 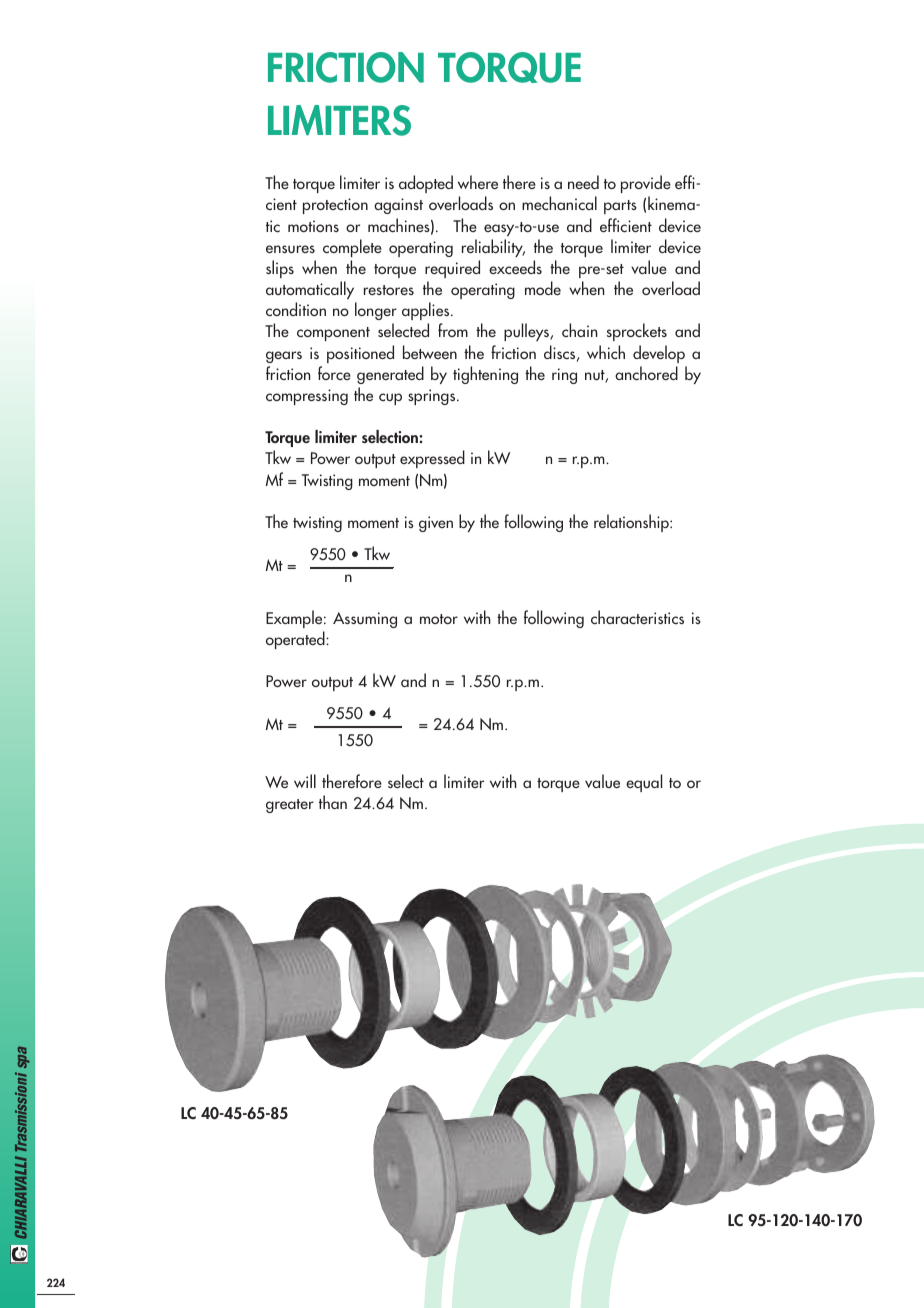 What do you see at coordinates (333, 802) in the document?
I see `than` at bounding box center [333, 802].
